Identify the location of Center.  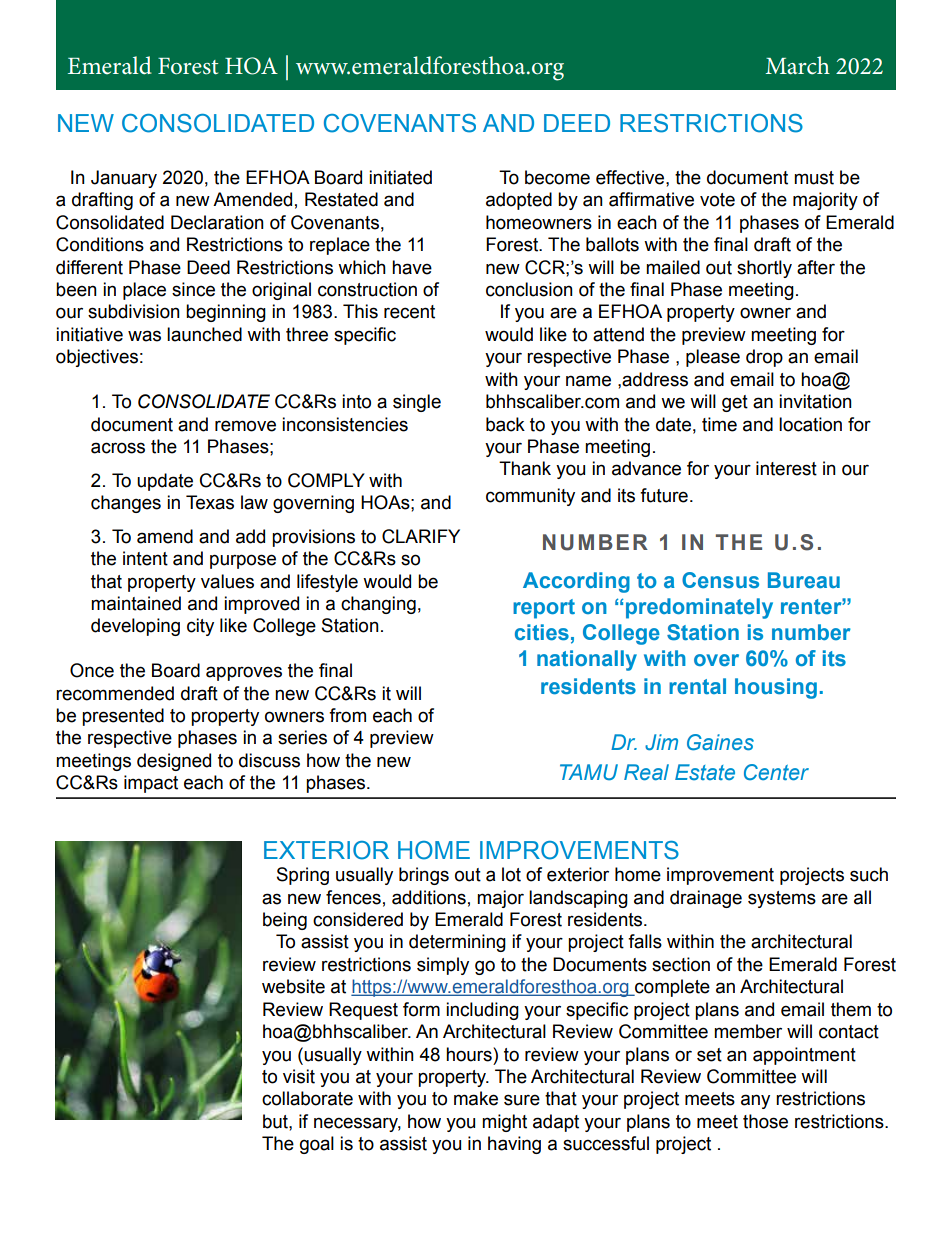
(776, 772).
